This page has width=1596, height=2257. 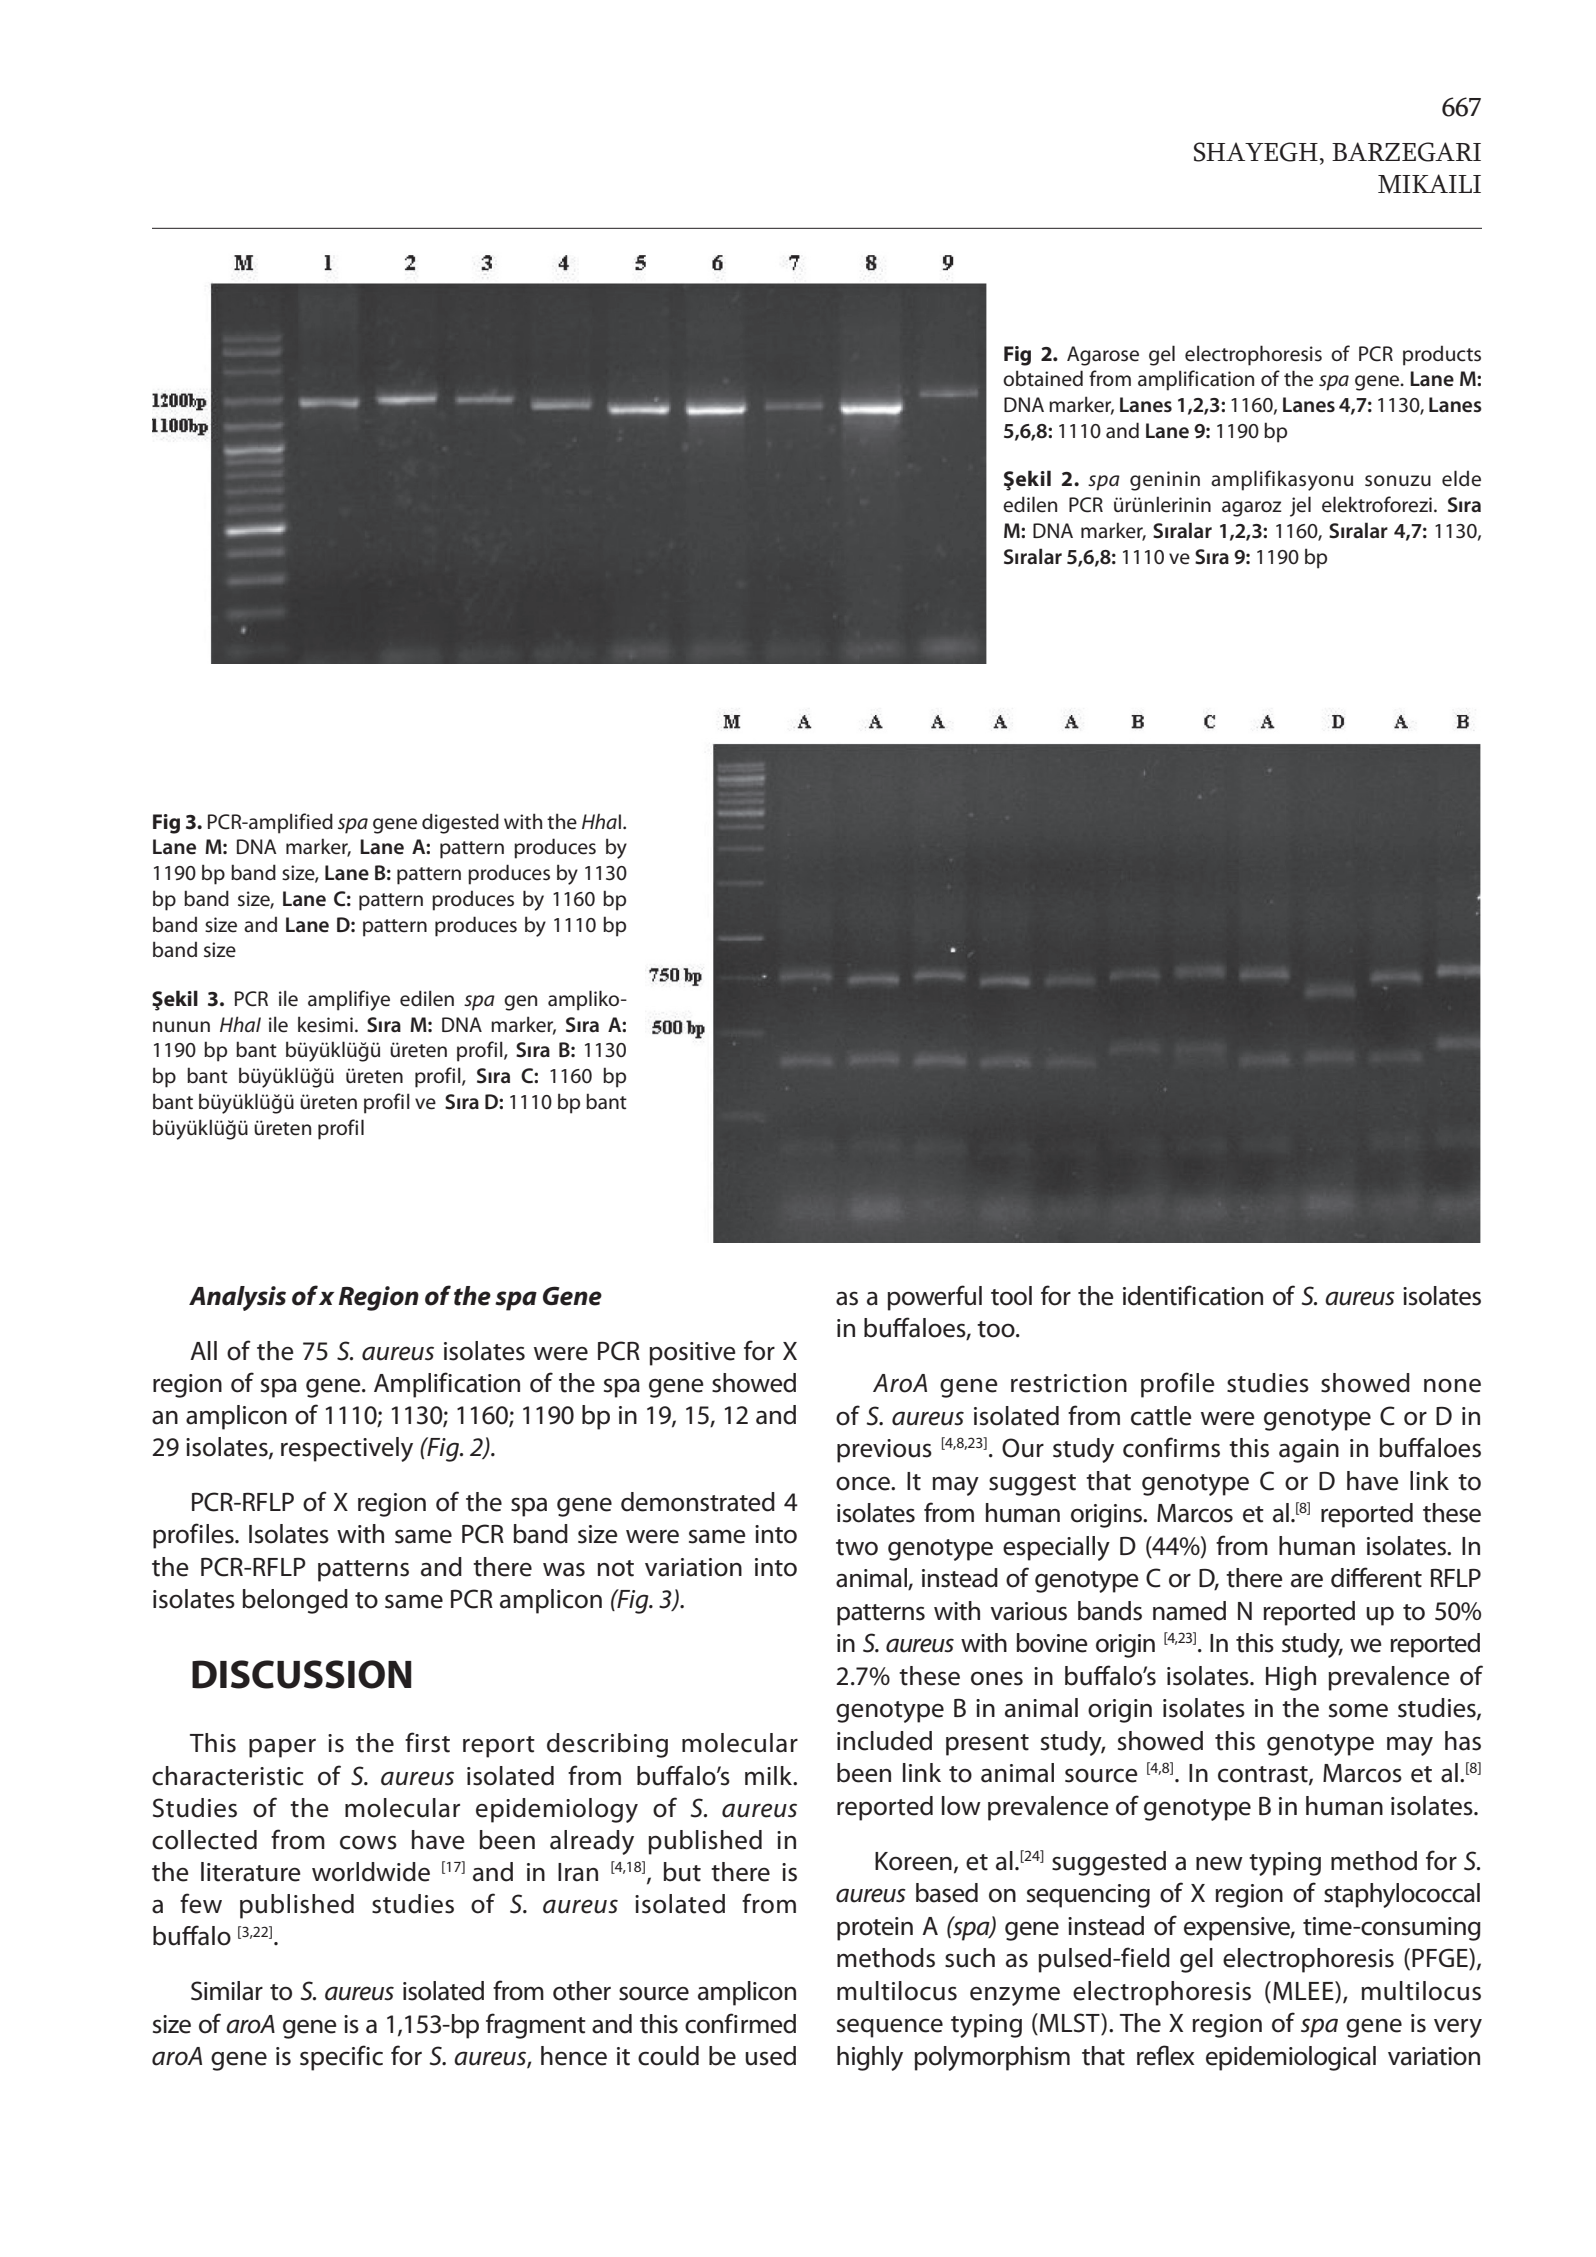 I want to click on again, so click(x=1309, y=1451).
